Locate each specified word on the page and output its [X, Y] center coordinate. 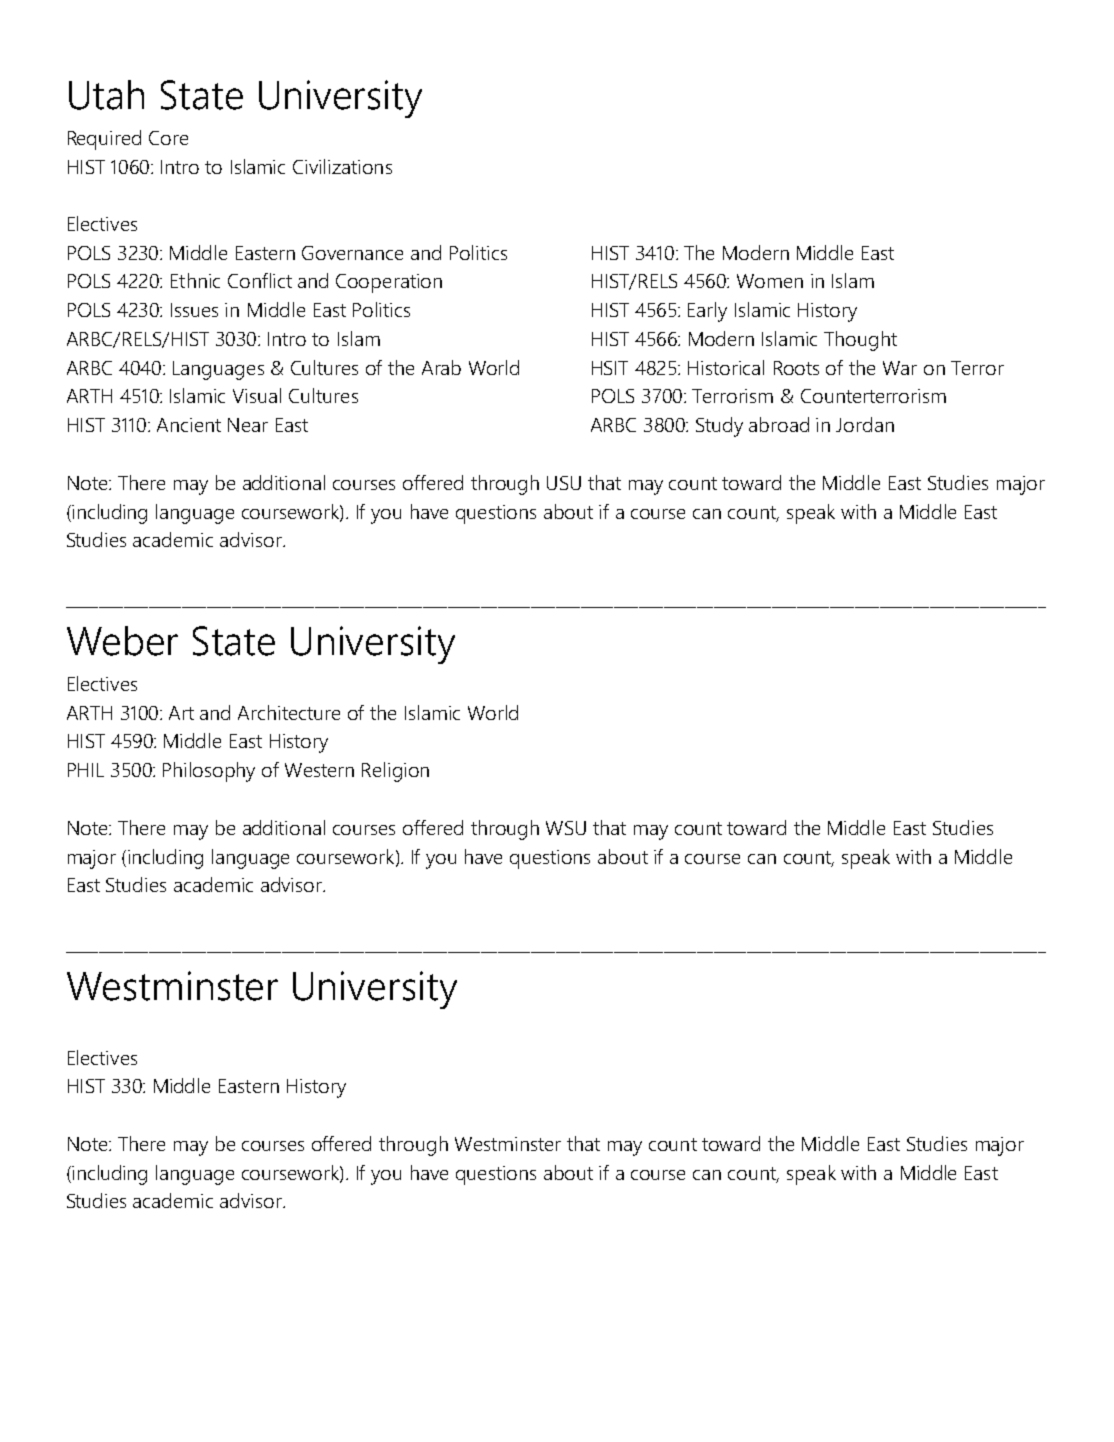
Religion [395, 772]
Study [719, 427]
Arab [441, 367]
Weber [122, 641]
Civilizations [342, 166]
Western [319, 770]
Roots [796, 368]
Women [770, 281]
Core [168, 138]
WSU [566, 828]
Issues [194, 310]
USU [564, 483]
